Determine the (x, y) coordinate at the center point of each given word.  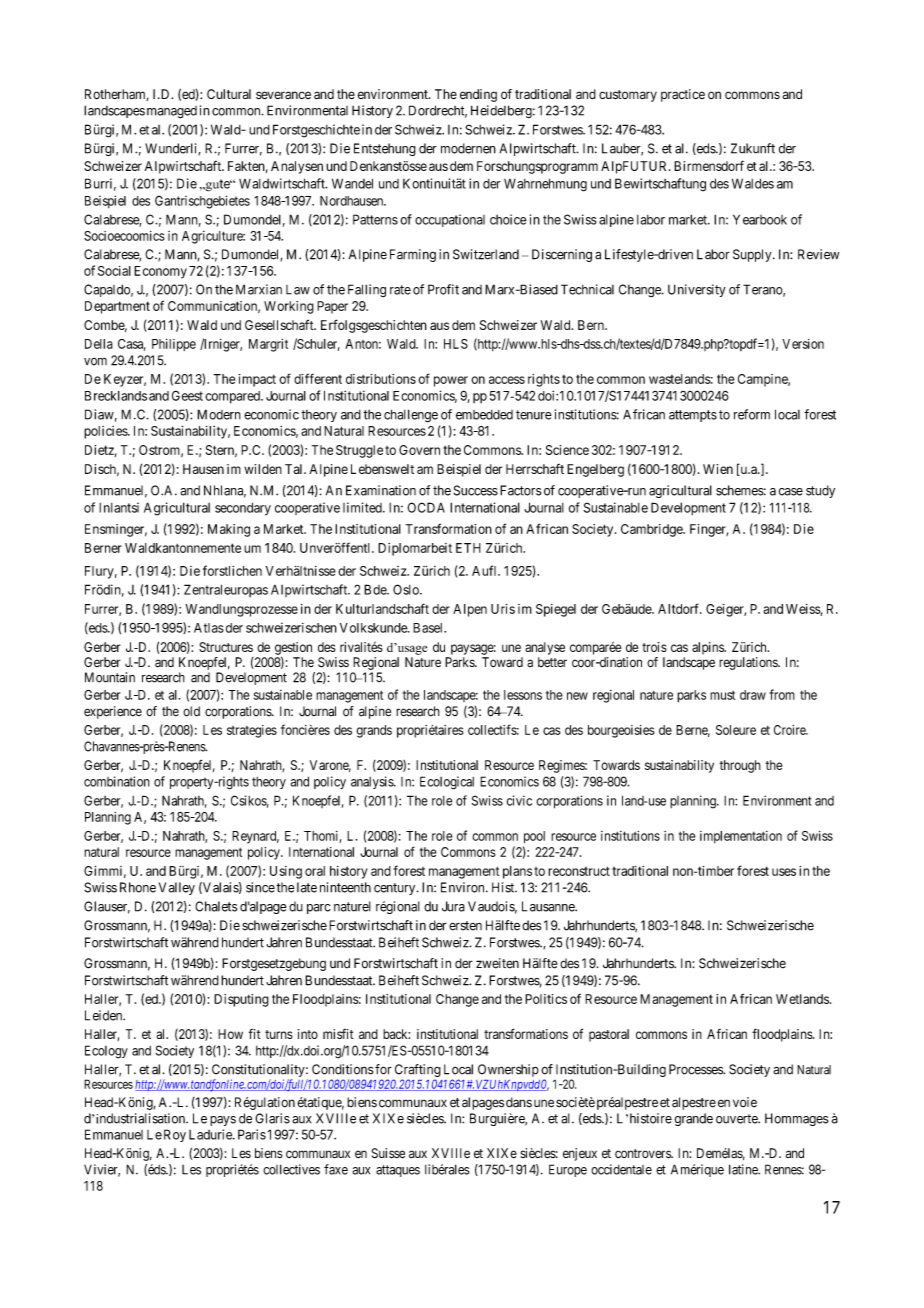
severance (283, 95)
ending (478, 95)
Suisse (388, 1153)
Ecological (447, 783)
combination (117, 781)
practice (683, 95)
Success (476, 490)
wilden (263, 469)
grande (694, 1119)
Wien (718, 469)
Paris (252, 1134)
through (740, 766)
